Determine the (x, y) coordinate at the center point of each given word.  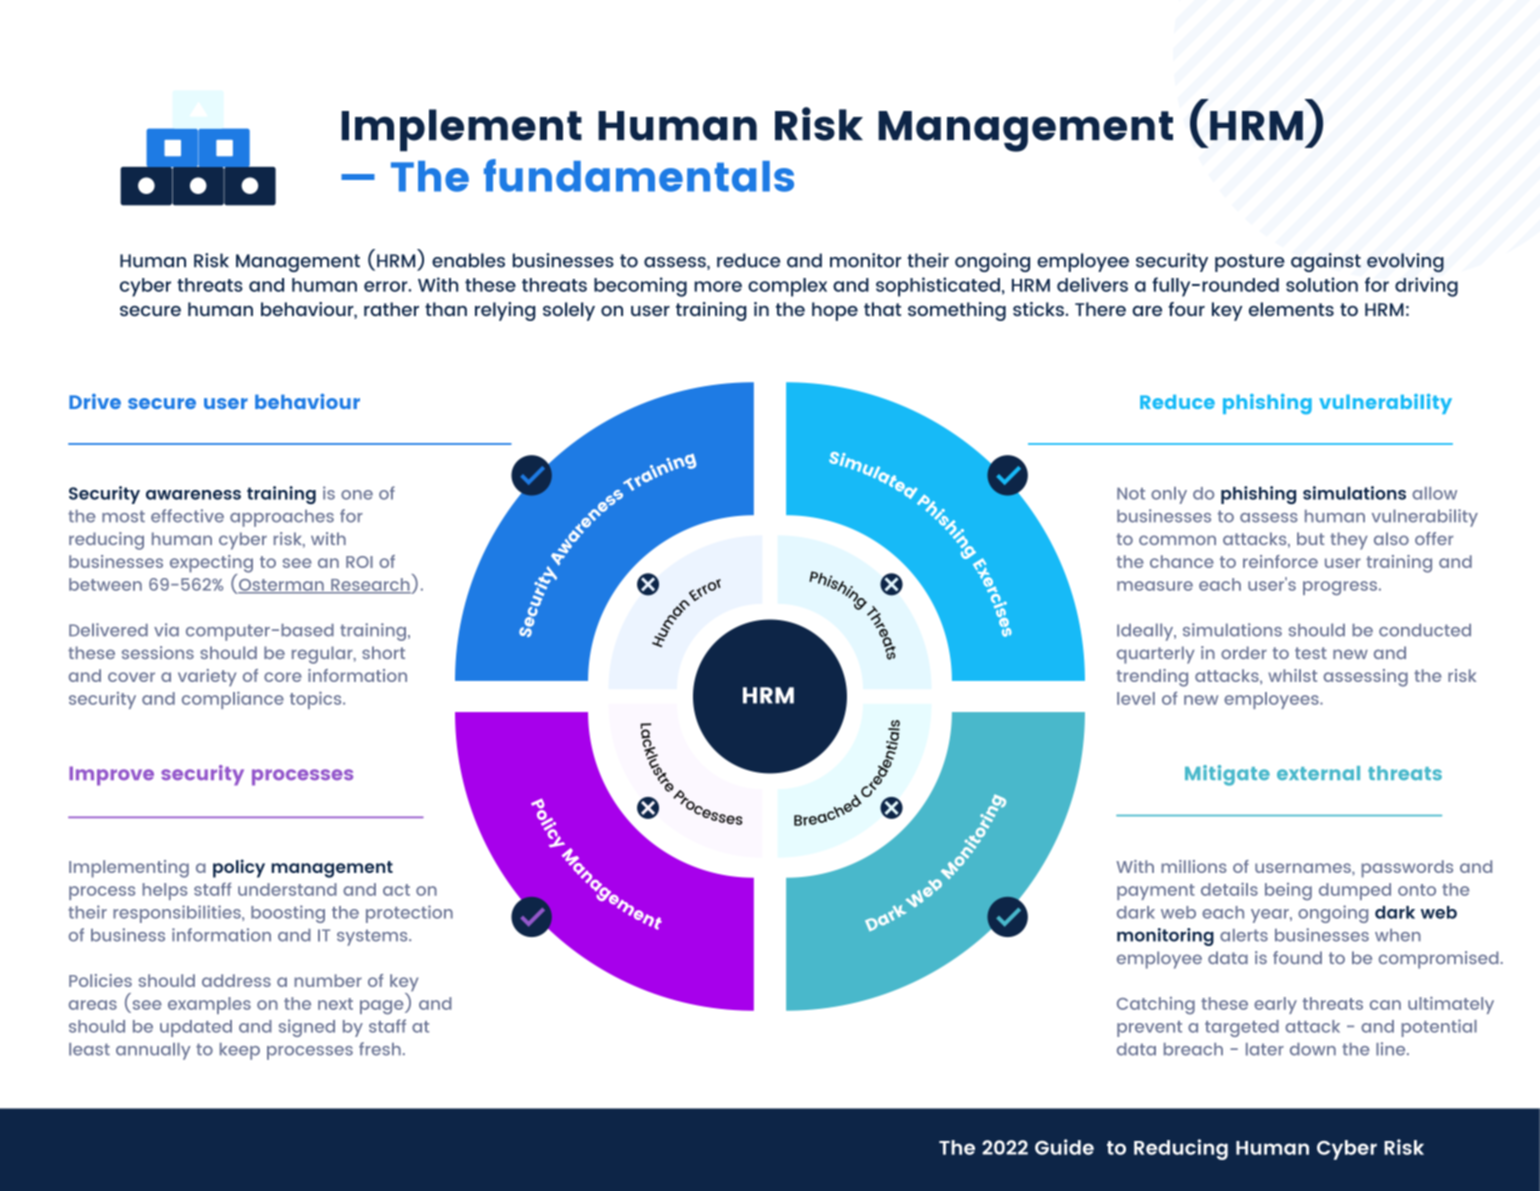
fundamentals (639, 175)
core (283, 677)
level (1136, 698)
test (1311, 653)
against (1326, 262)
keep (240, 1051)
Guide (1064, 1147)
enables (468, 260)
